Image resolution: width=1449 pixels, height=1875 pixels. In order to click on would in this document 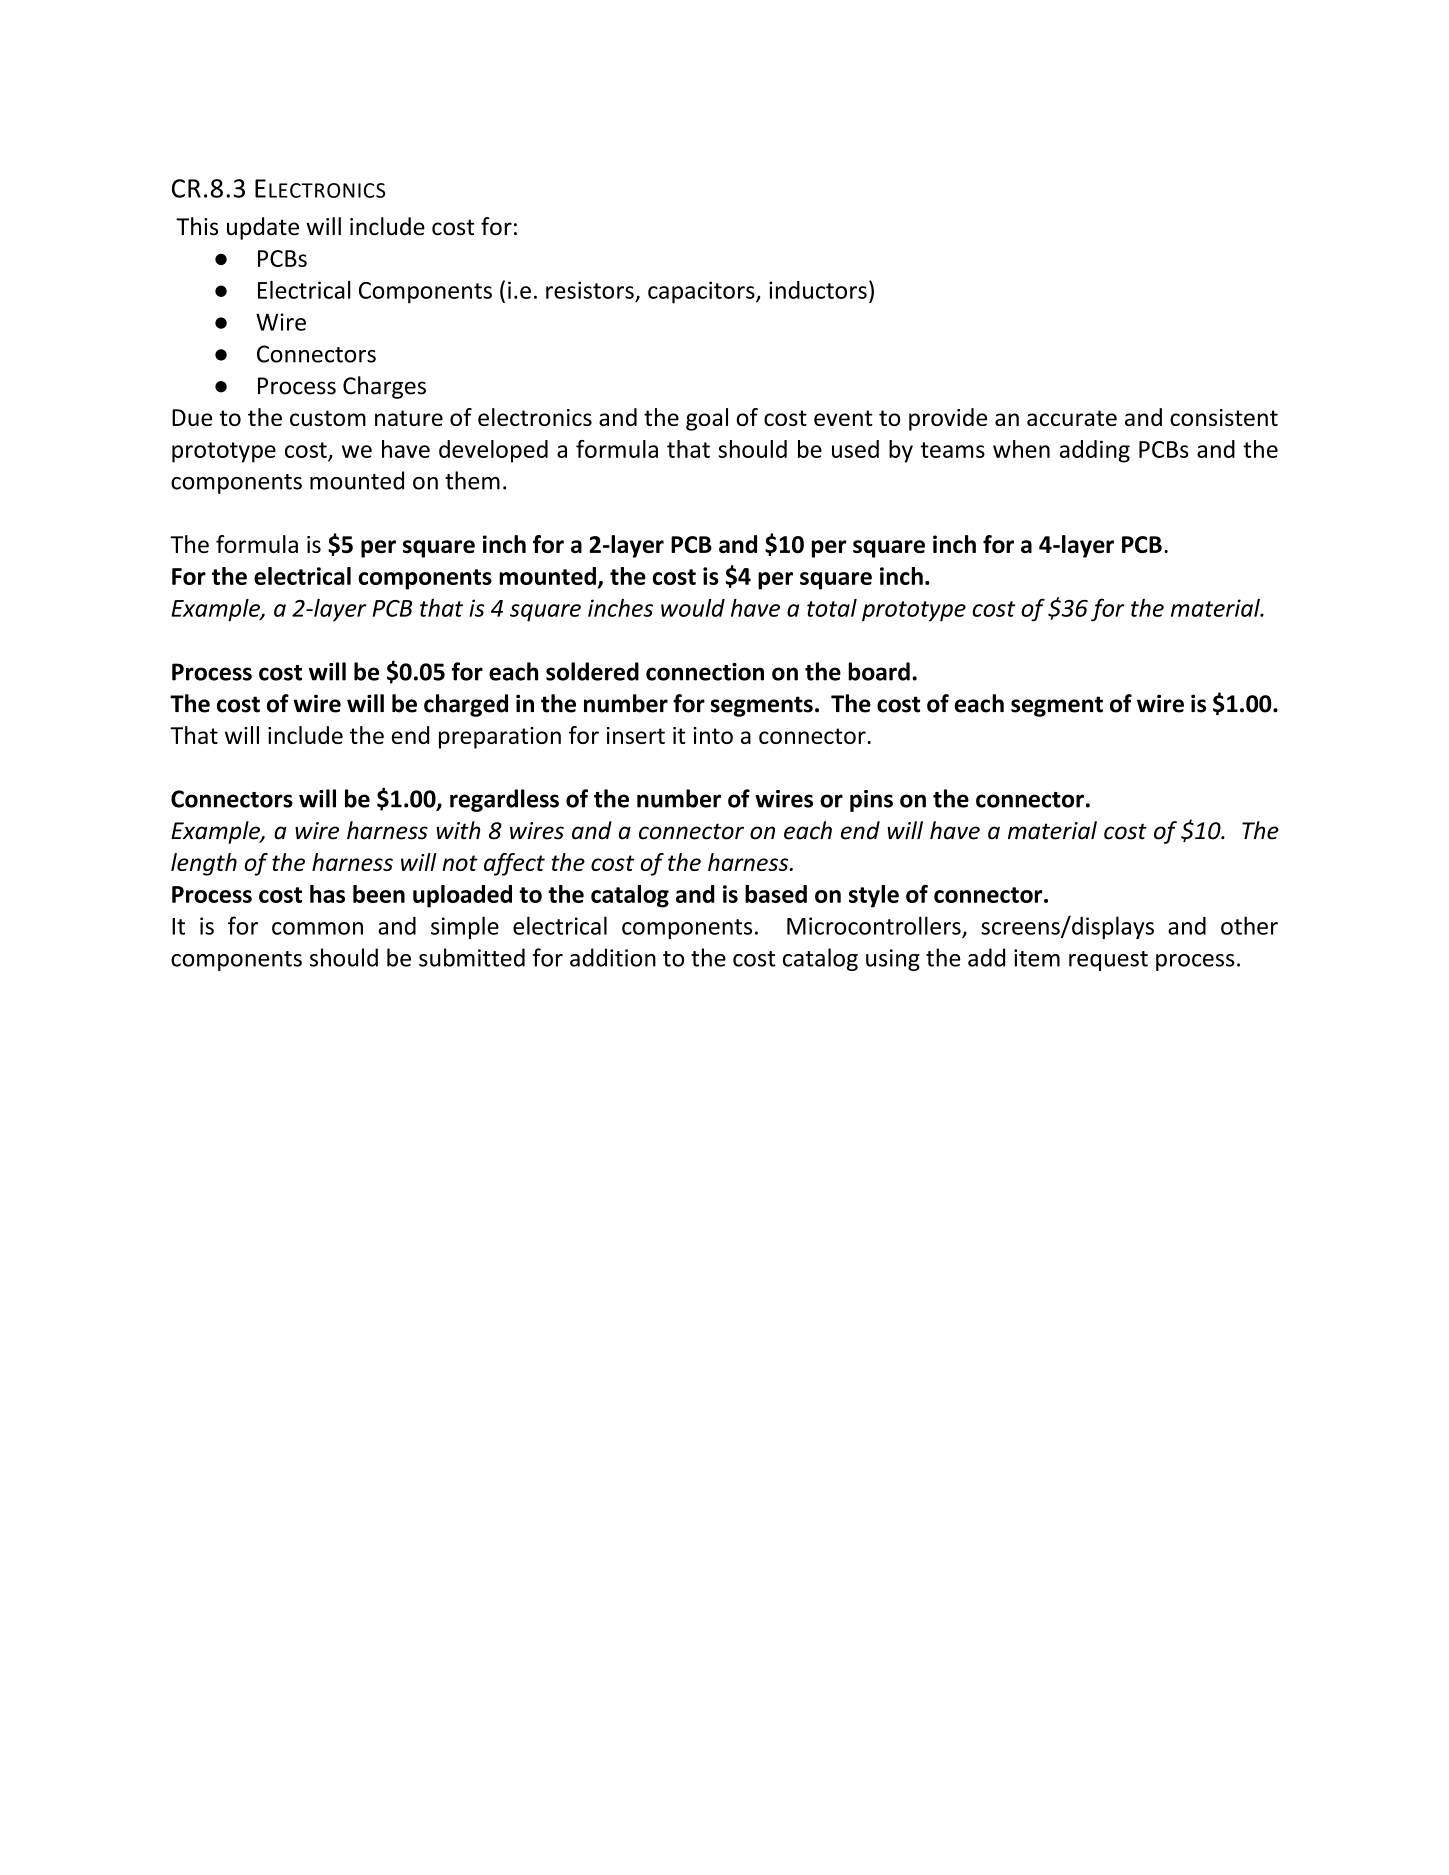, I will do `click(693, 608)`.
